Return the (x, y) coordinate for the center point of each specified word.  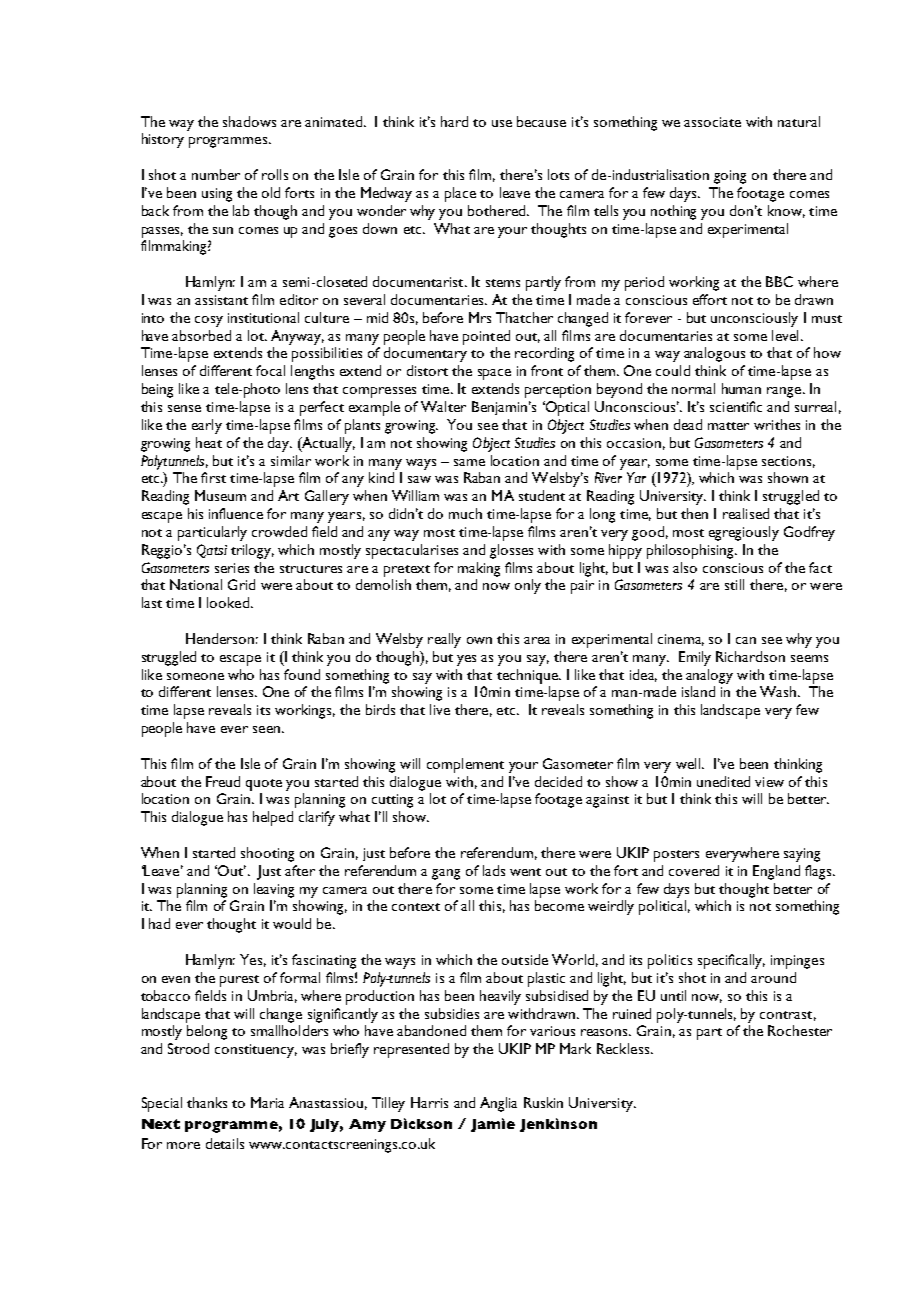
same (469, 462)
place (460, 194)
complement (465, 765)
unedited (723, 781)
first (213, 477)
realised (746, 513)
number (216, 174)
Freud (223, 781)
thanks (207, 1102)
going (730, 177)
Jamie (493, 1125)
